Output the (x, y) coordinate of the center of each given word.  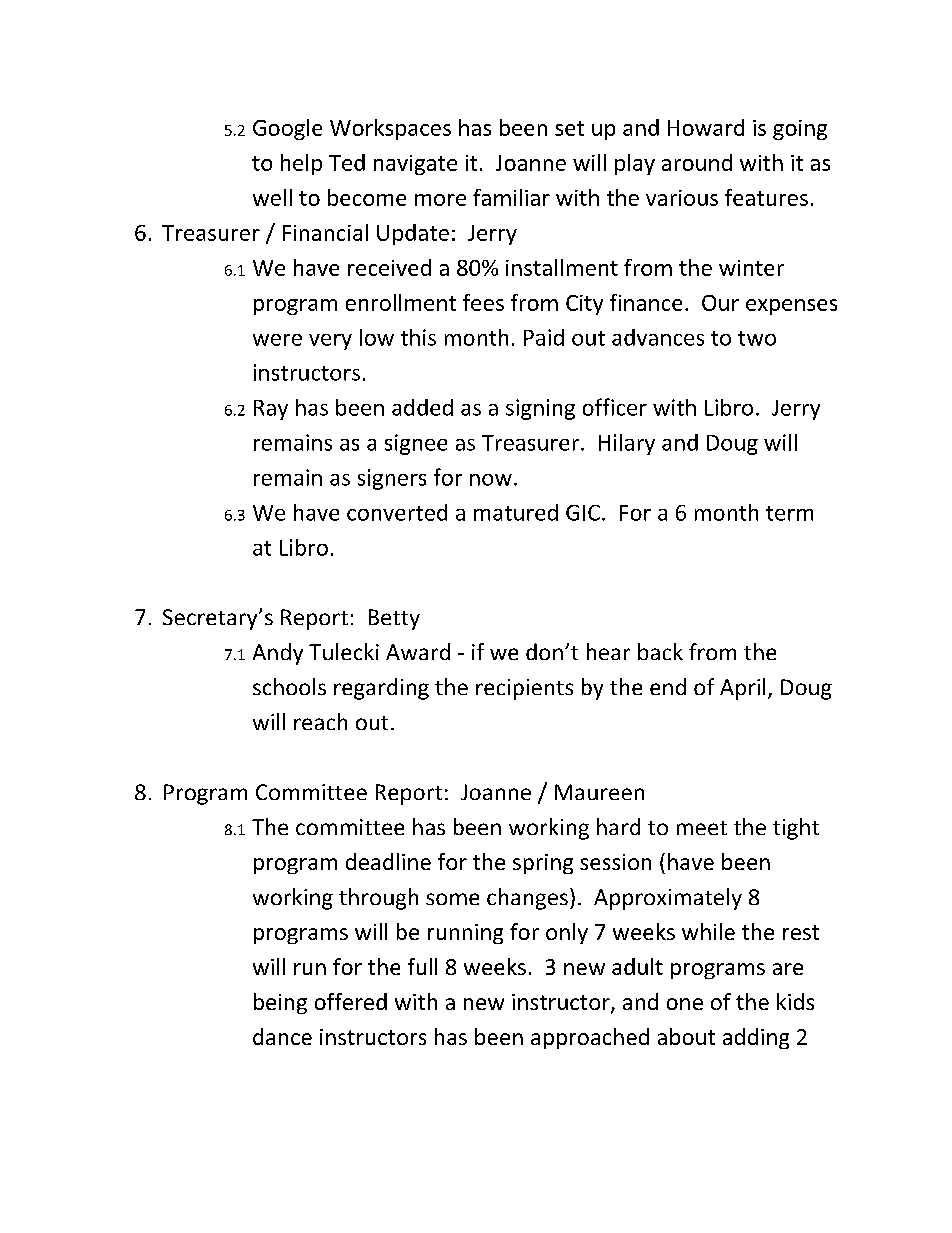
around (697, 162)
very (330, 342)
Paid (544, 337)
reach (320, 721)
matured (516, 512)
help (301, 164)
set (569, 128)
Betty (394, 619)
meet (702, 828)
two (757, 338)
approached (590, 1038)
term (789, 513)
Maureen (599, 792)
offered (351, 1001)
